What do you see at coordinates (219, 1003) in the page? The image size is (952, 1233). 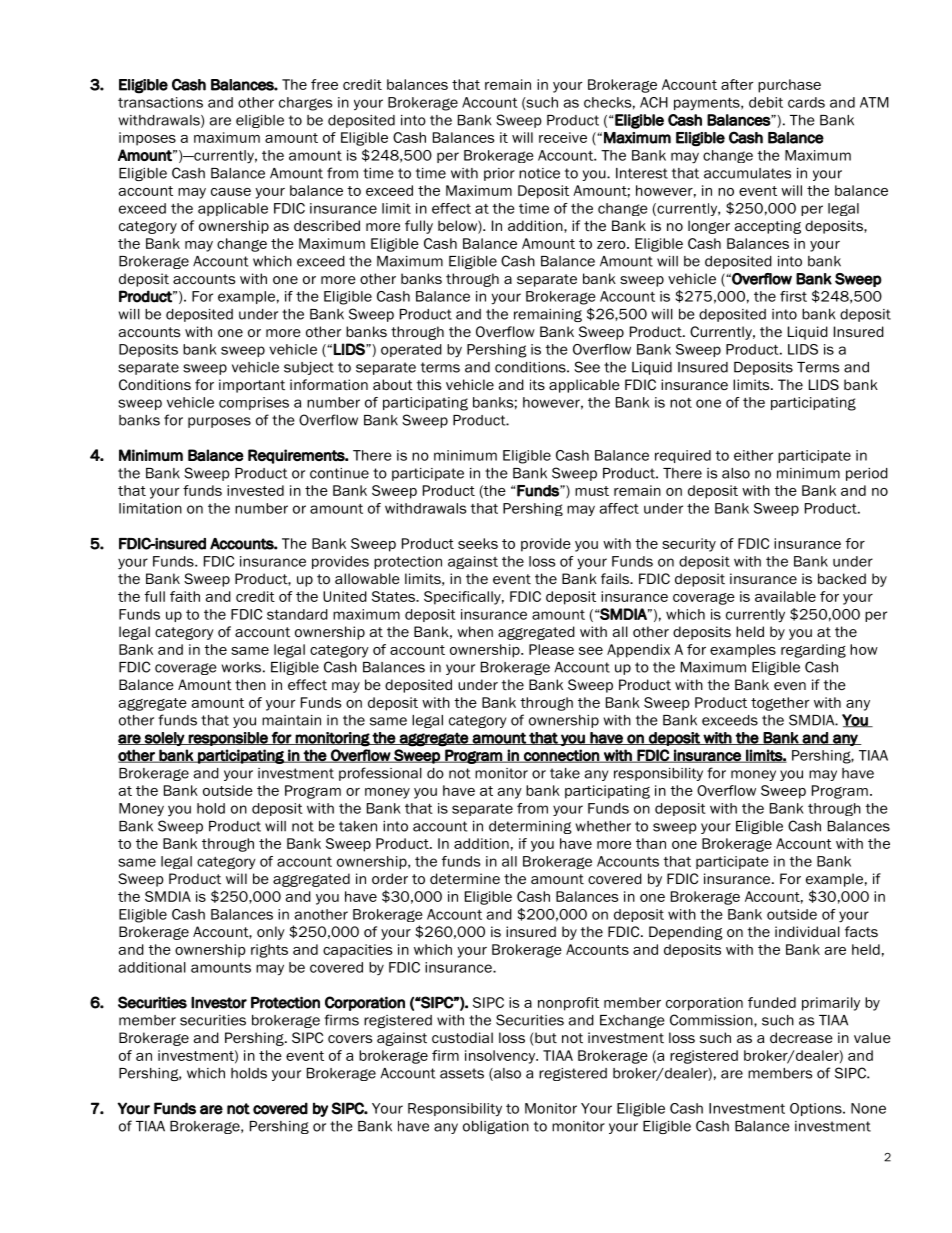 I see `Investor` at bounding box center [219, 1003].
